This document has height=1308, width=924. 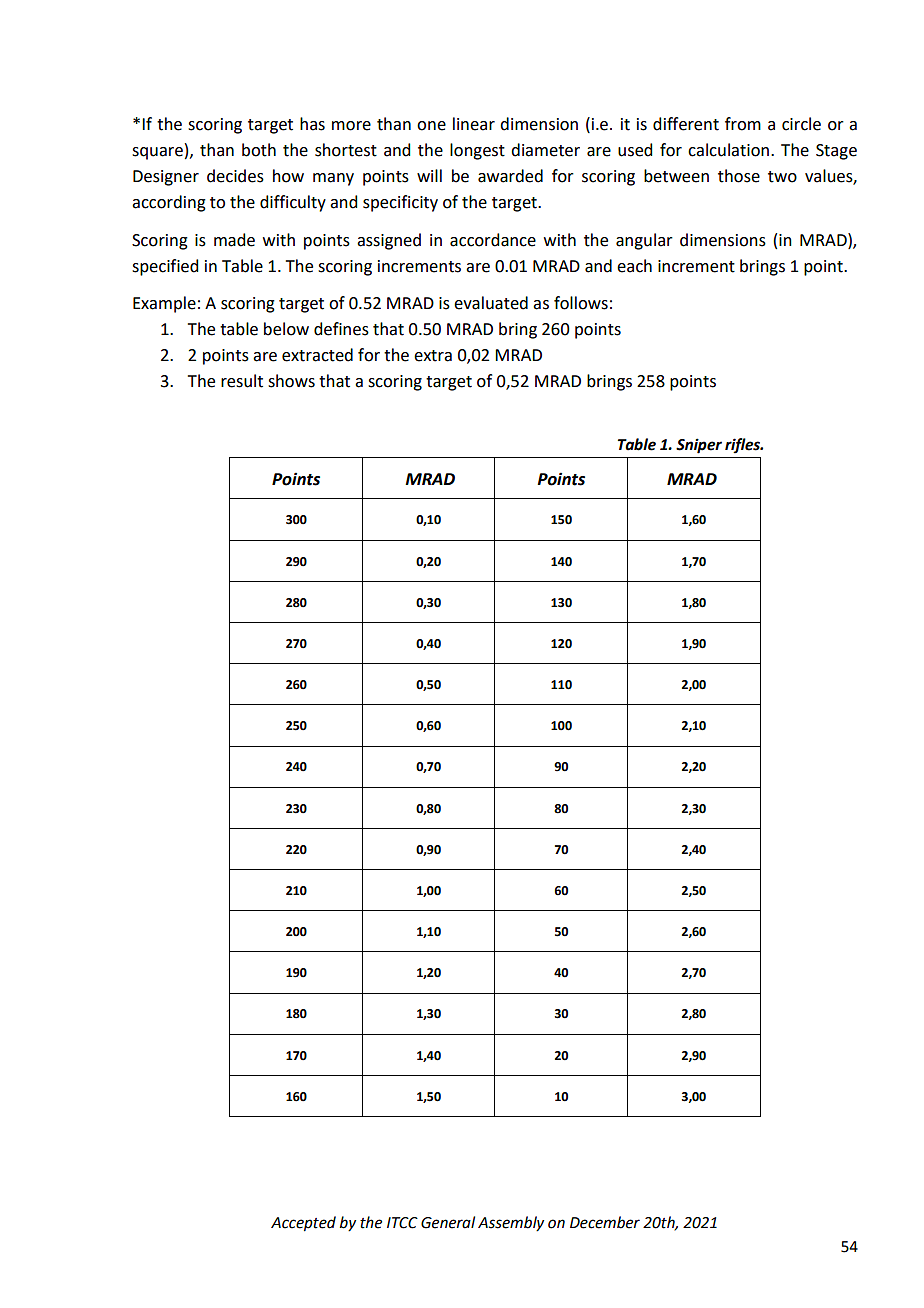 I want to click on calculation, so click(x=728, y=150).
